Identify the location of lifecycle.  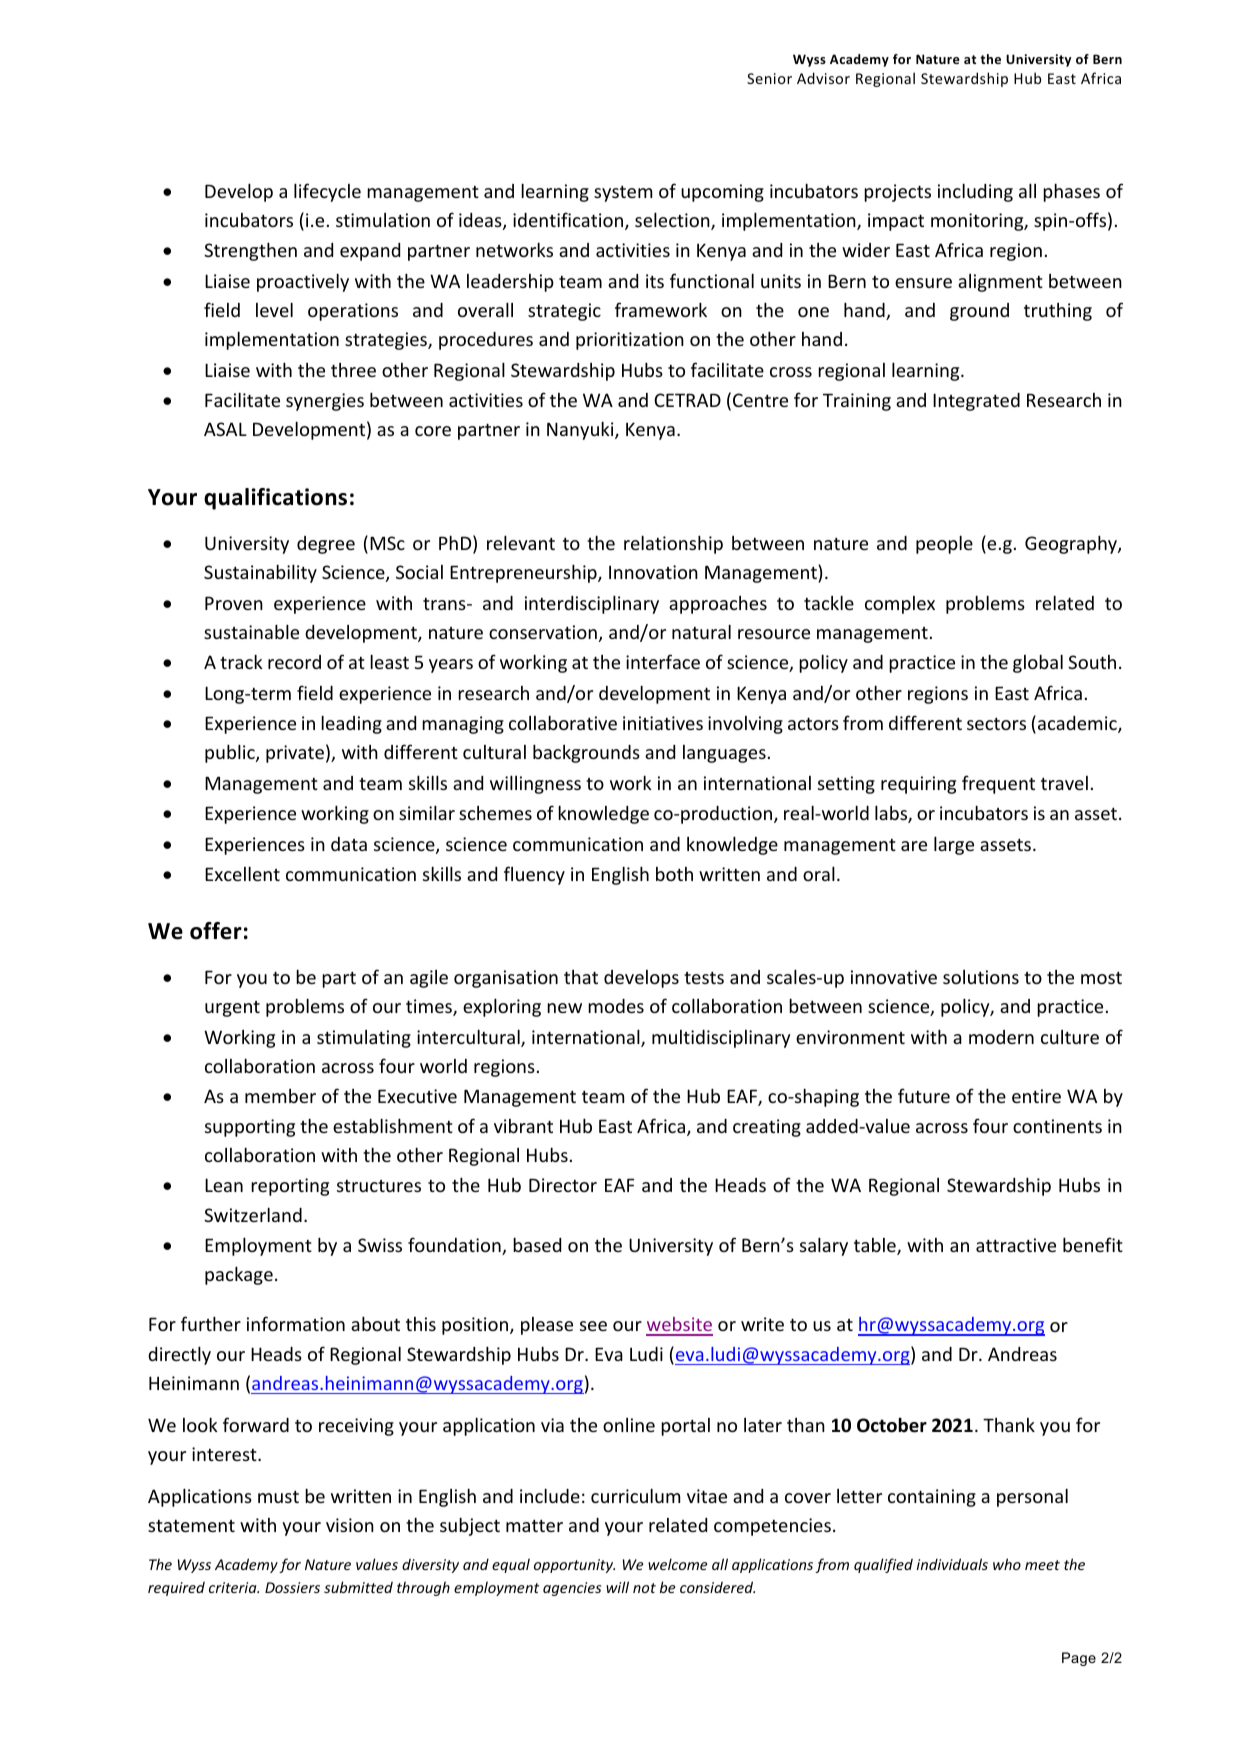
(327, 192).
